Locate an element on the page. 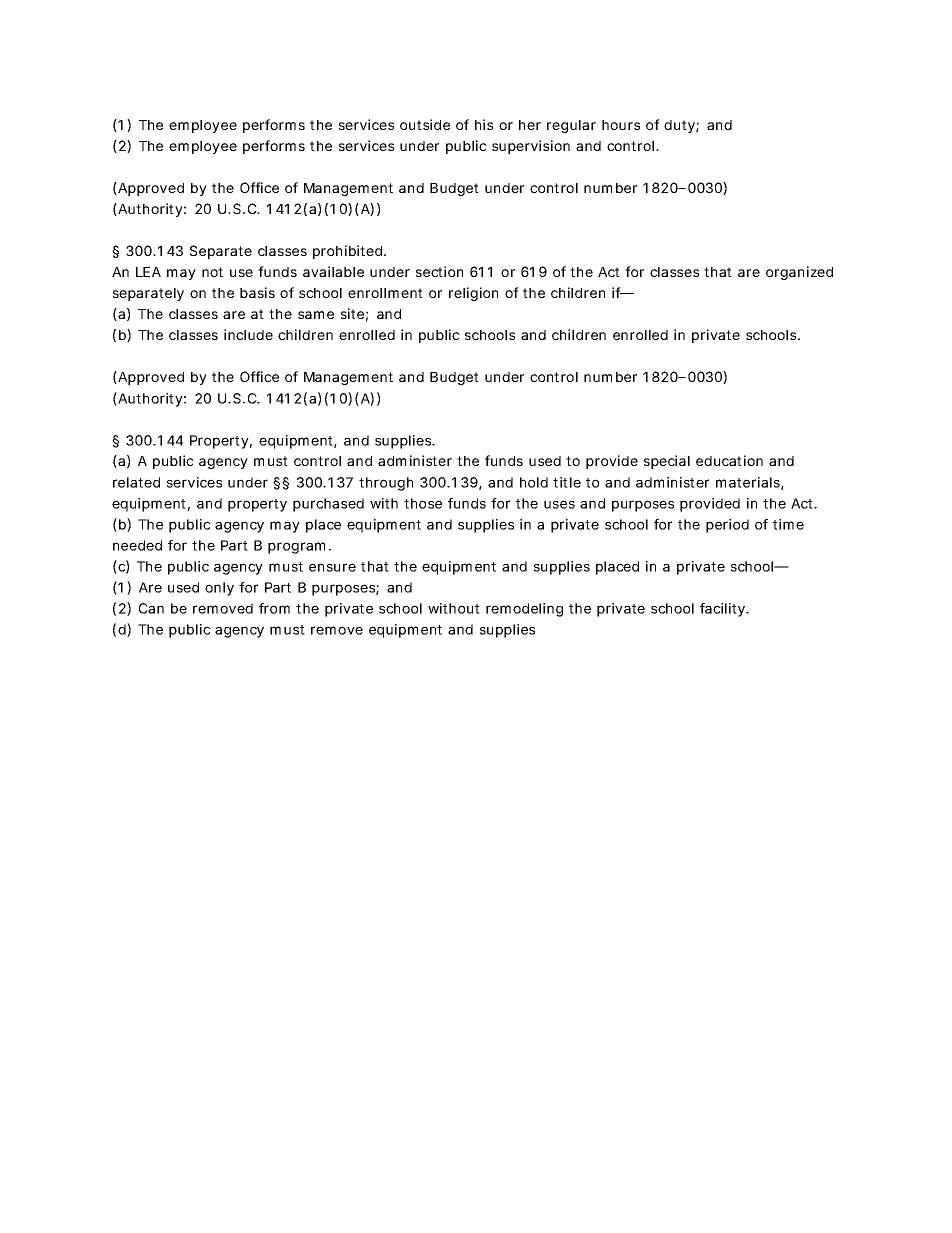  his is located at coordinates (484, 124).
